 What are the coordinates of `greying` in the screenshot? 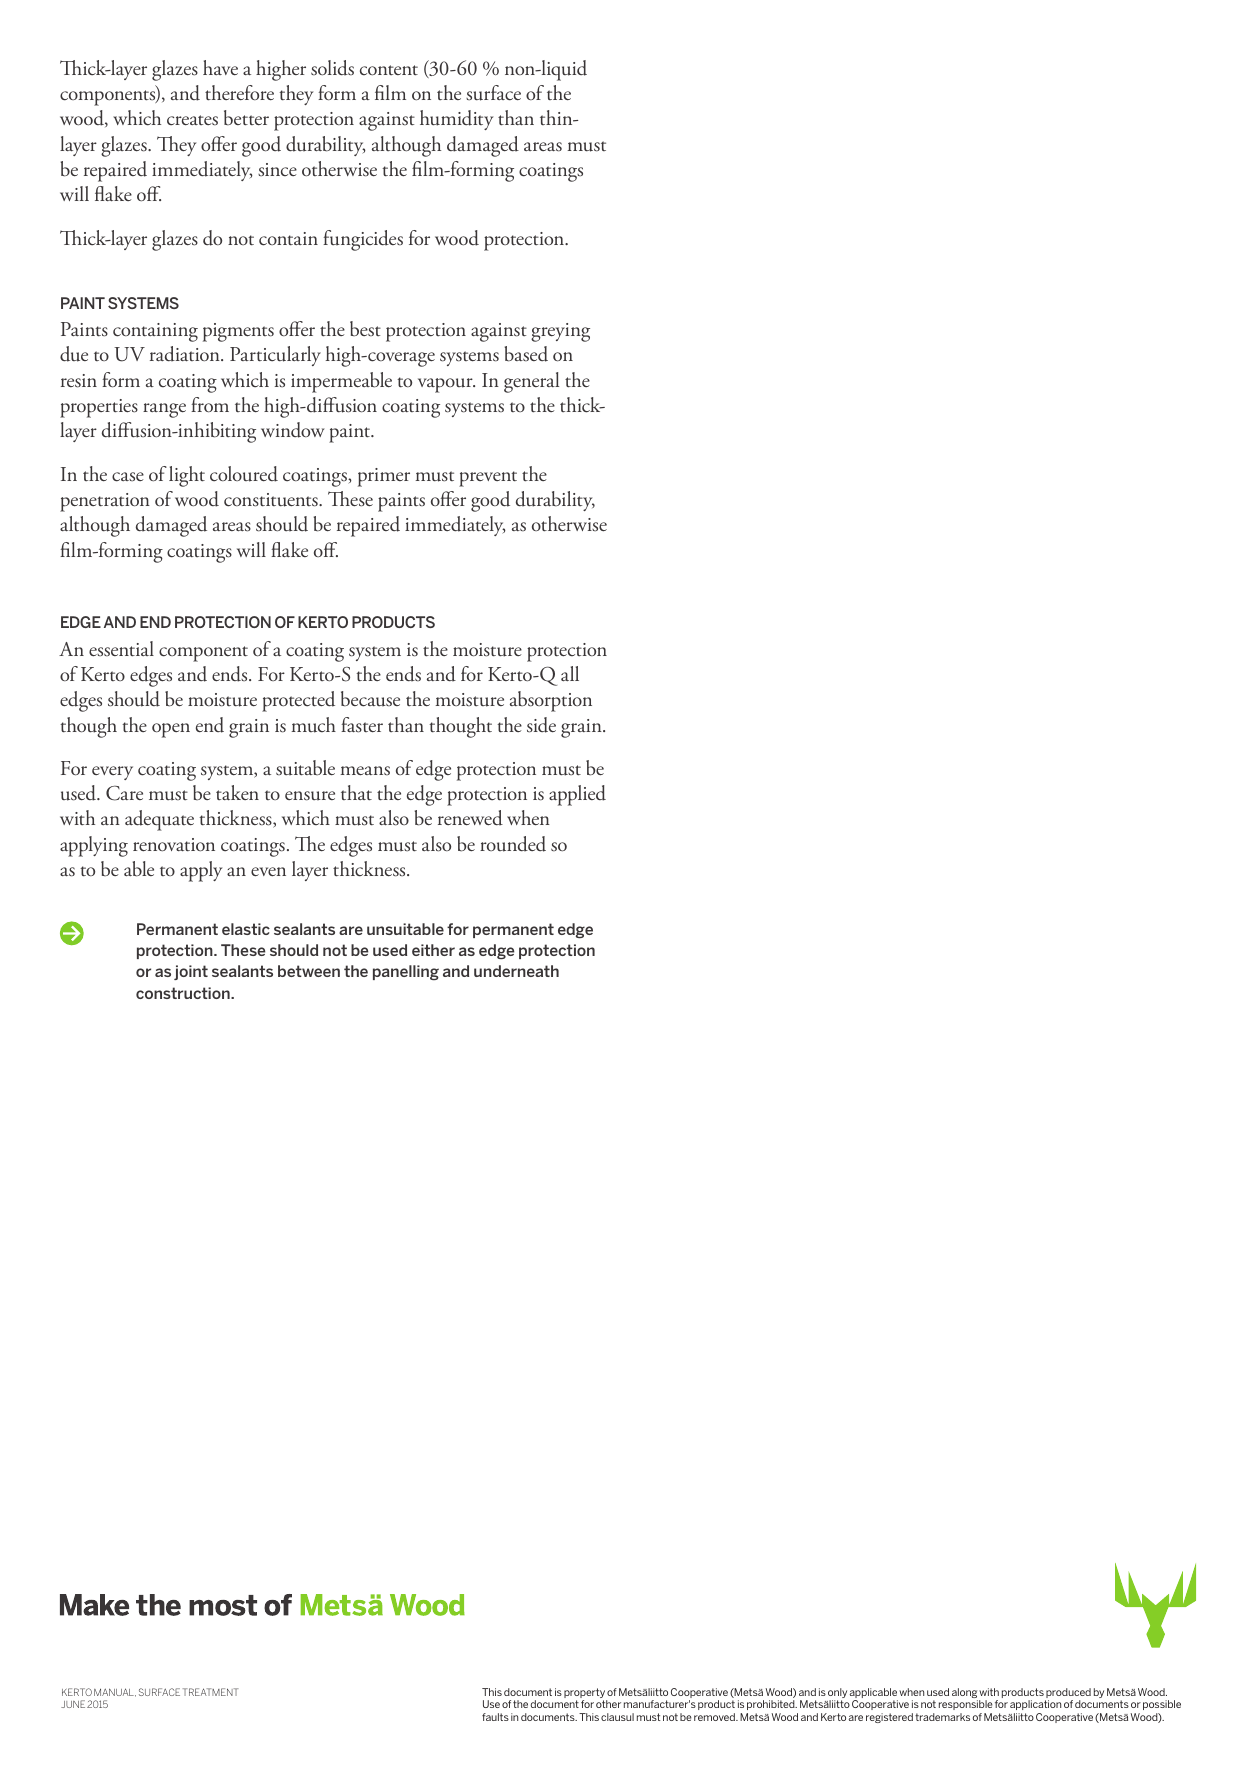 It's located at (560, 332).
